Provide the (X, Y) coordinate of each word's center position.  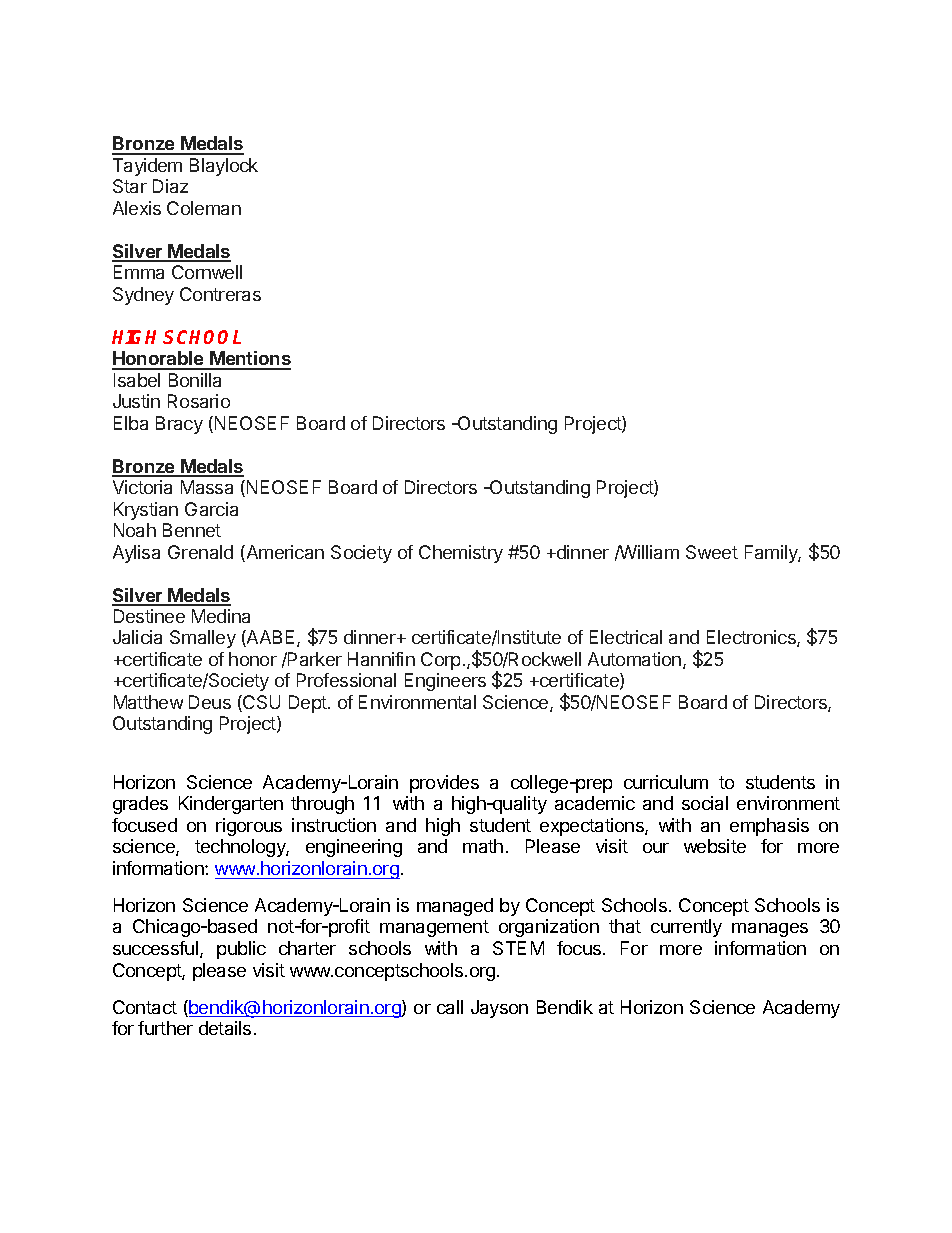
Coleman (204, 208)
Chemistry (461, 554)
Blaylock (224, 167)
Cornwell (207, 272)
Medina (221, 616)
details (225, 1028)
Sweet (712, 552)
